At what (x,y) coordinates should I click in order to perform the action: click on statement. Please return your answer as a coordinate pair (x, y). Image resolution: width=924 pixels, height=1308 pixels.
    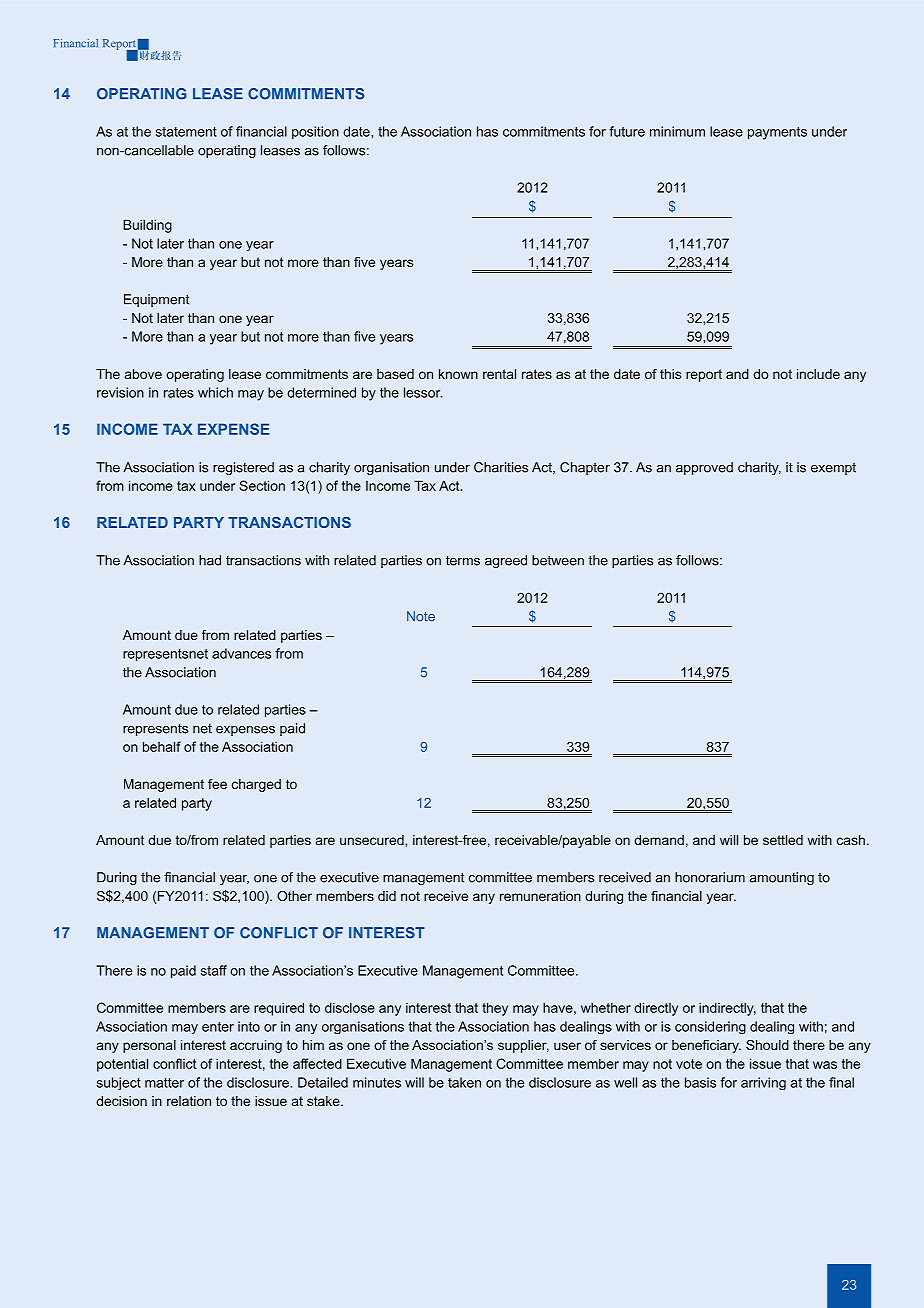
    Looking at the image, I should click on (186, 132).
